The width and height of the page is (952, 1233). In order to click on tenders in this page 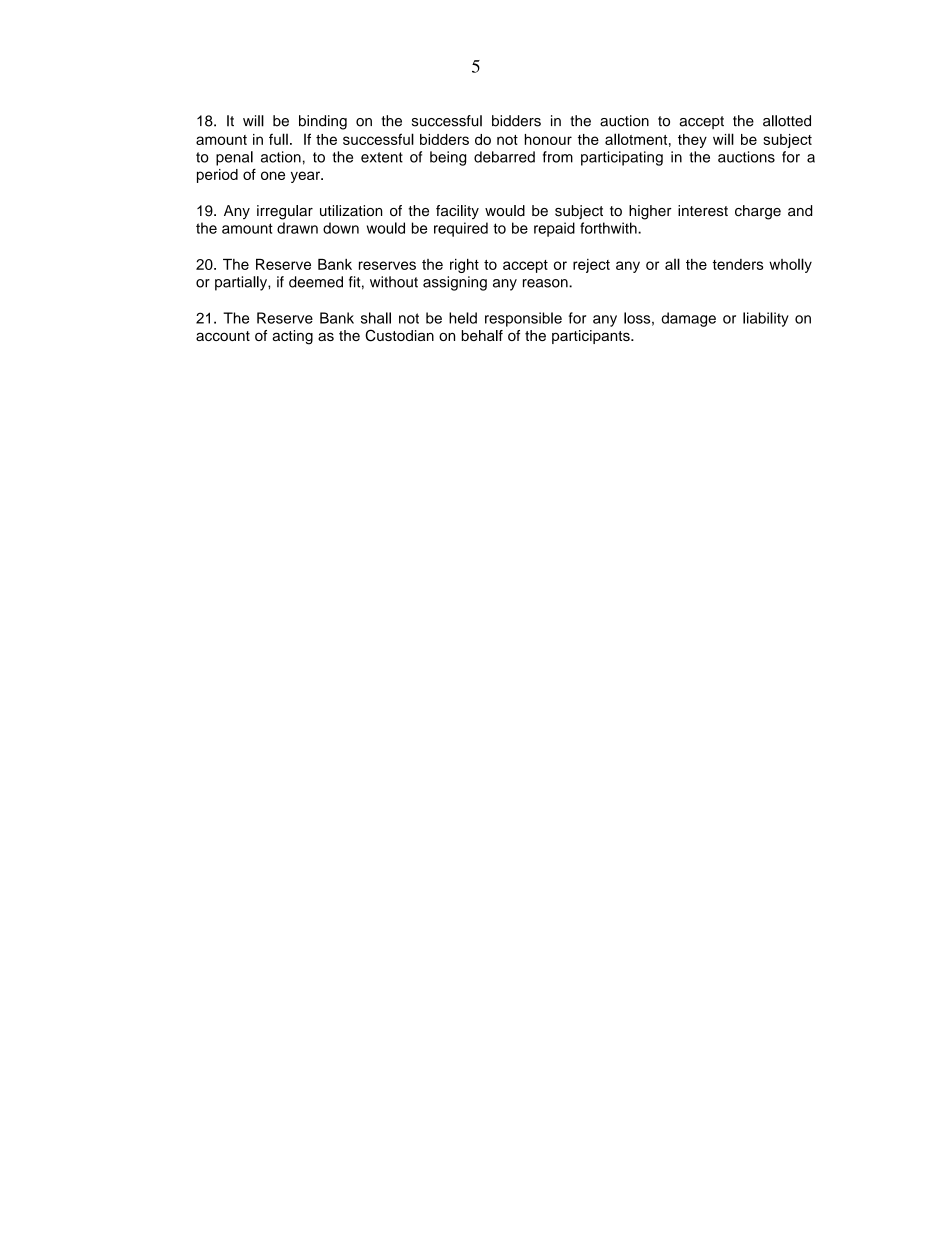, I will do `click(738, 264)`.
